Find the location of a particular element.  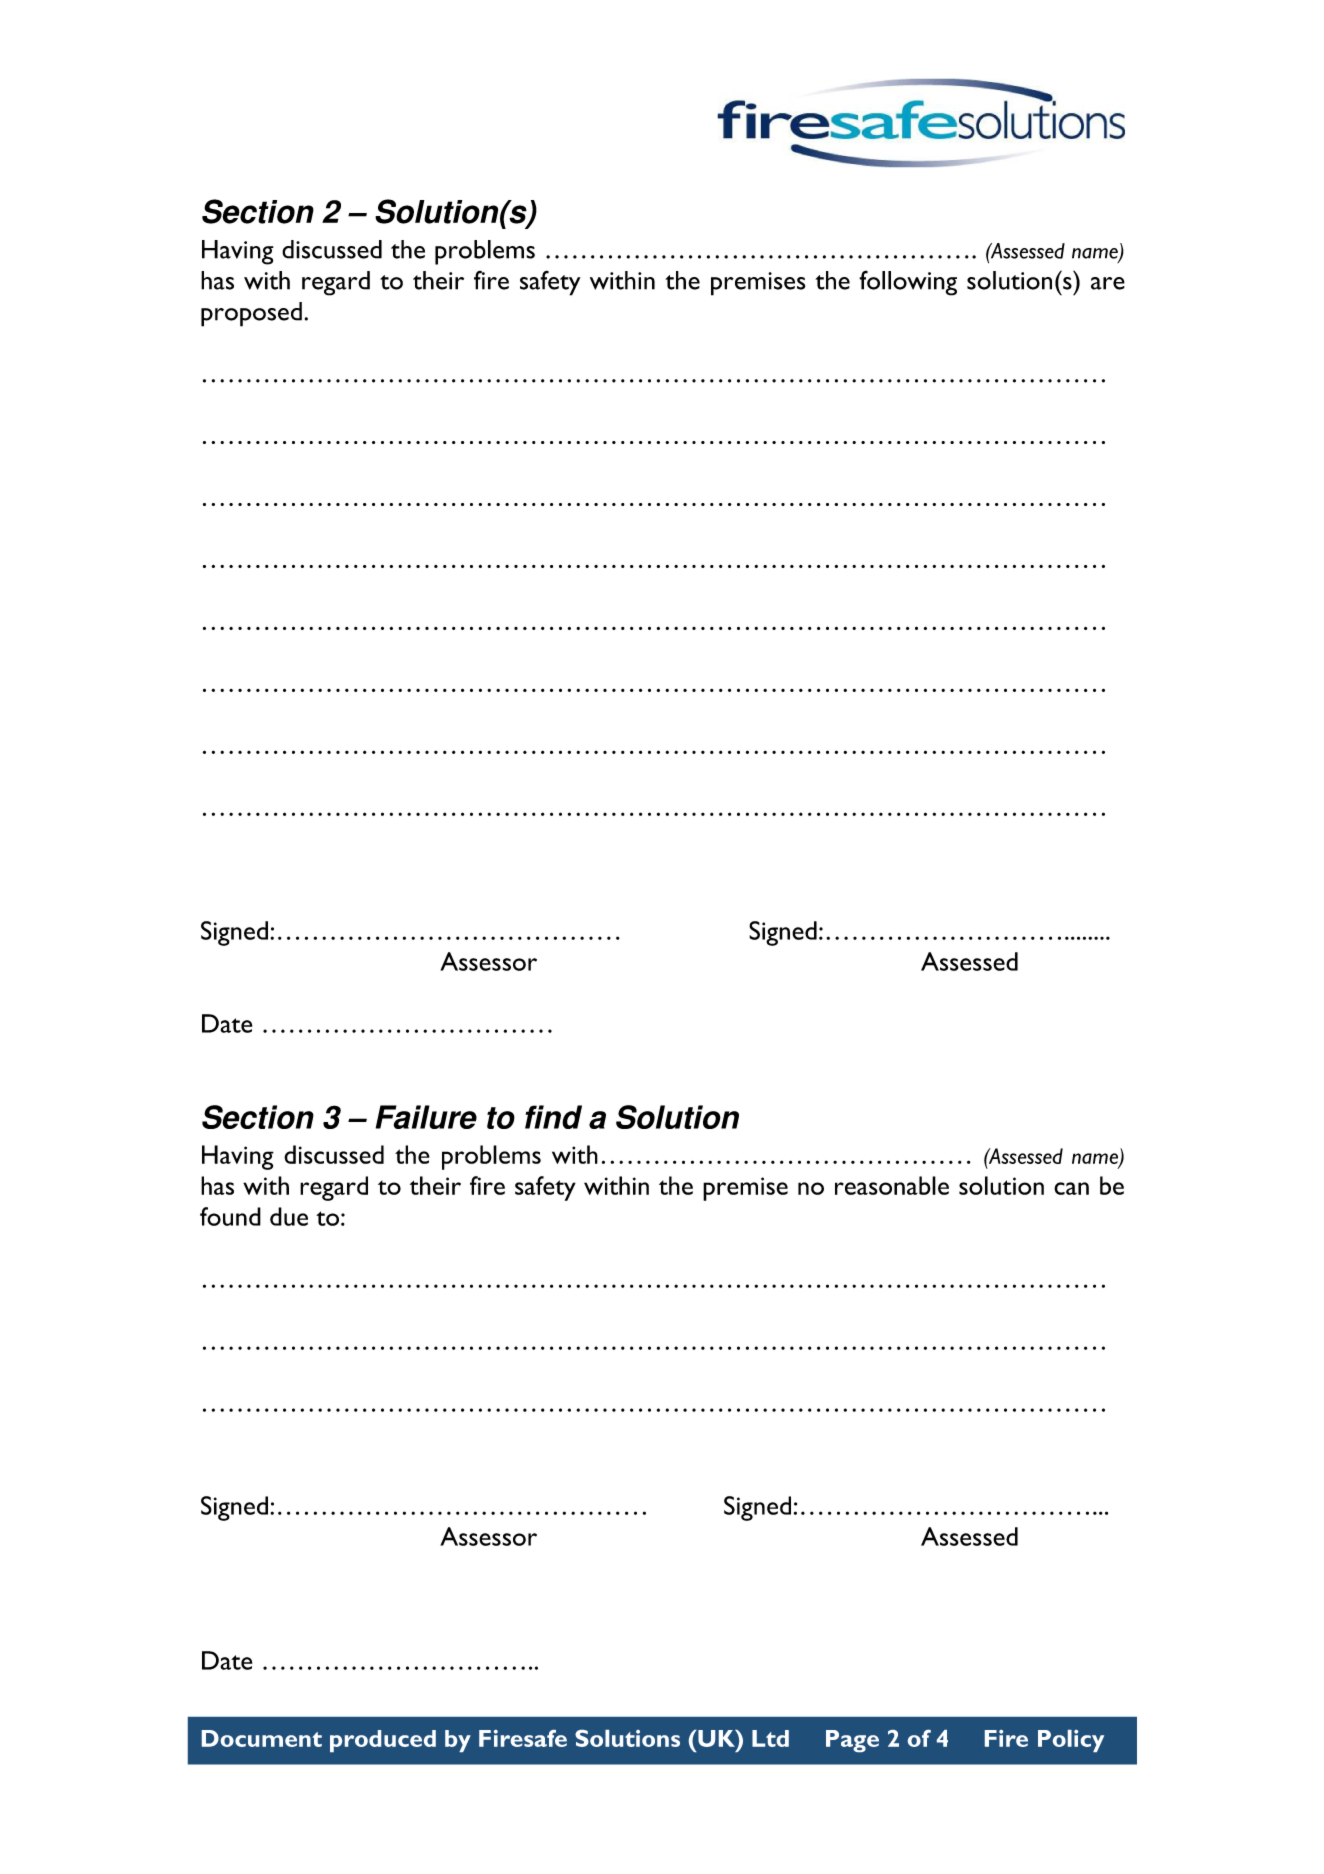

find is located at coordinates (553, 1117).
